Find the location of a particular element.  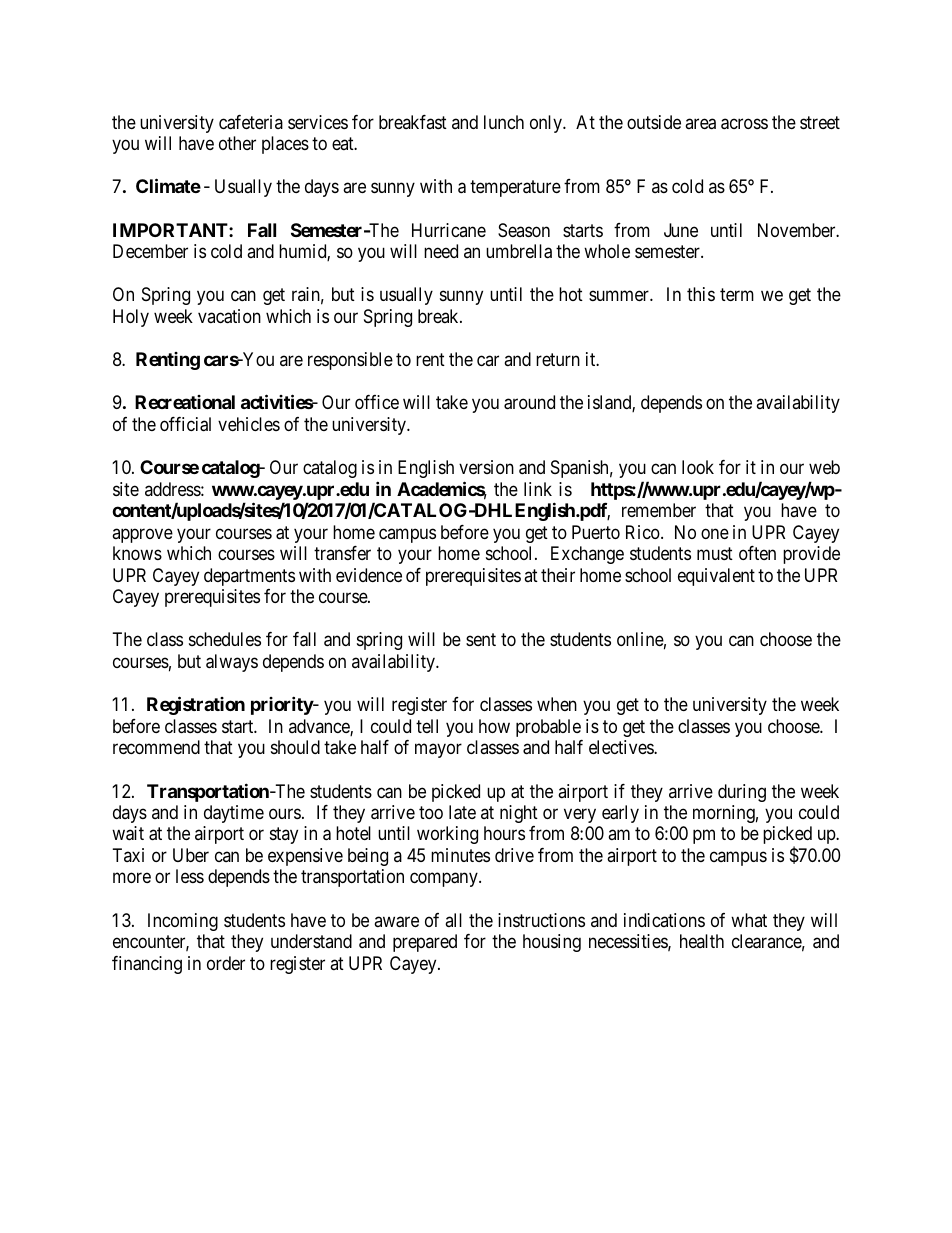

vacation is located at coordinates (229, 316).
